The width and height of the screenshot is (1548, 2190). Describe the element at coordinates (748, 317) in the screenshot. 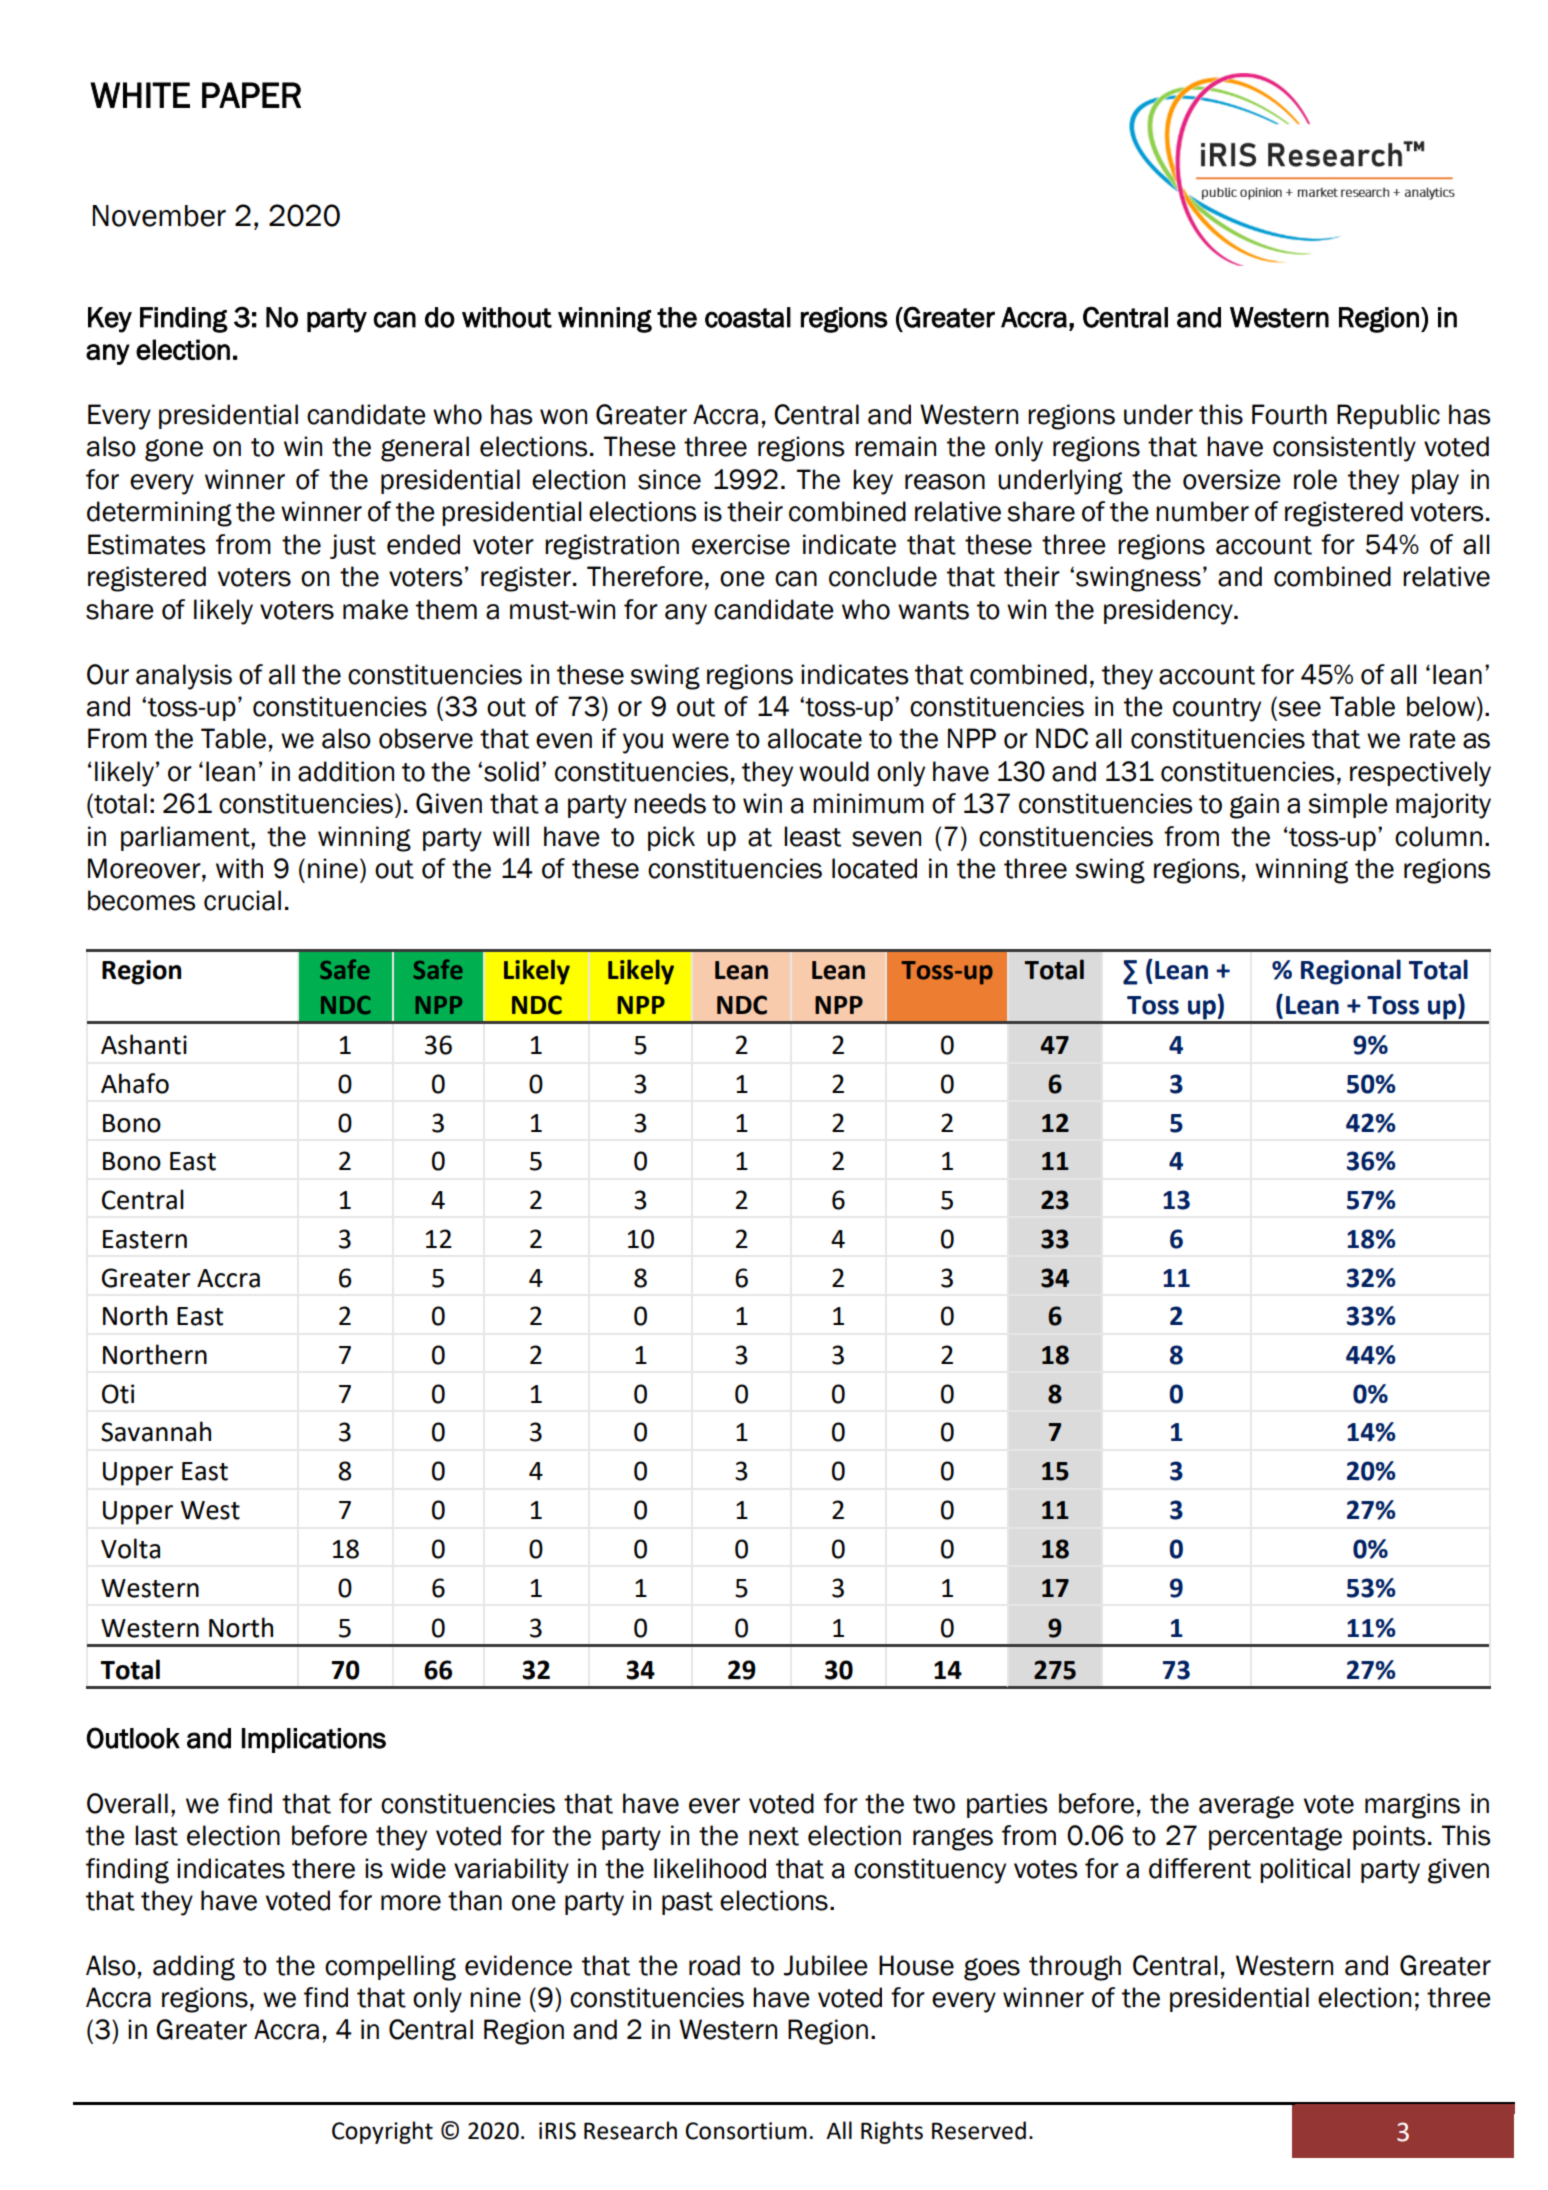

I see `coastal` at that location.
